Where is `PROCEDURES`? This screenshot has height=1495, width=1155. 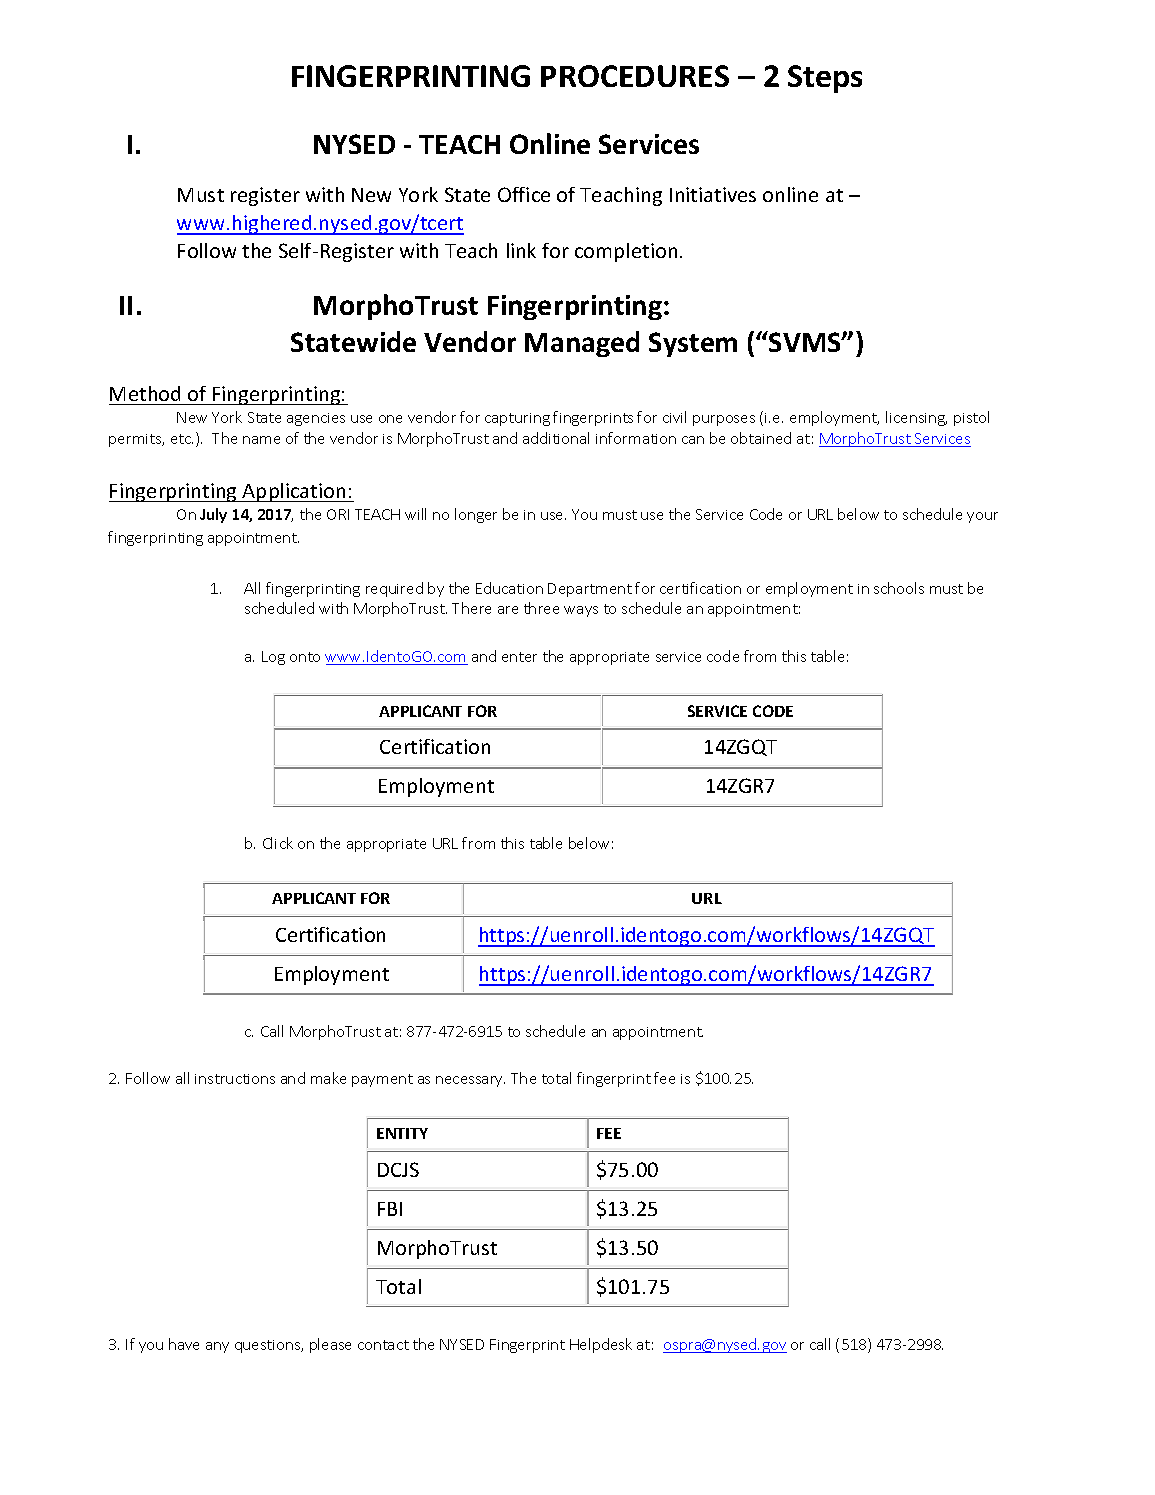 PROCEDURES is located at coordinates (635, 76).
